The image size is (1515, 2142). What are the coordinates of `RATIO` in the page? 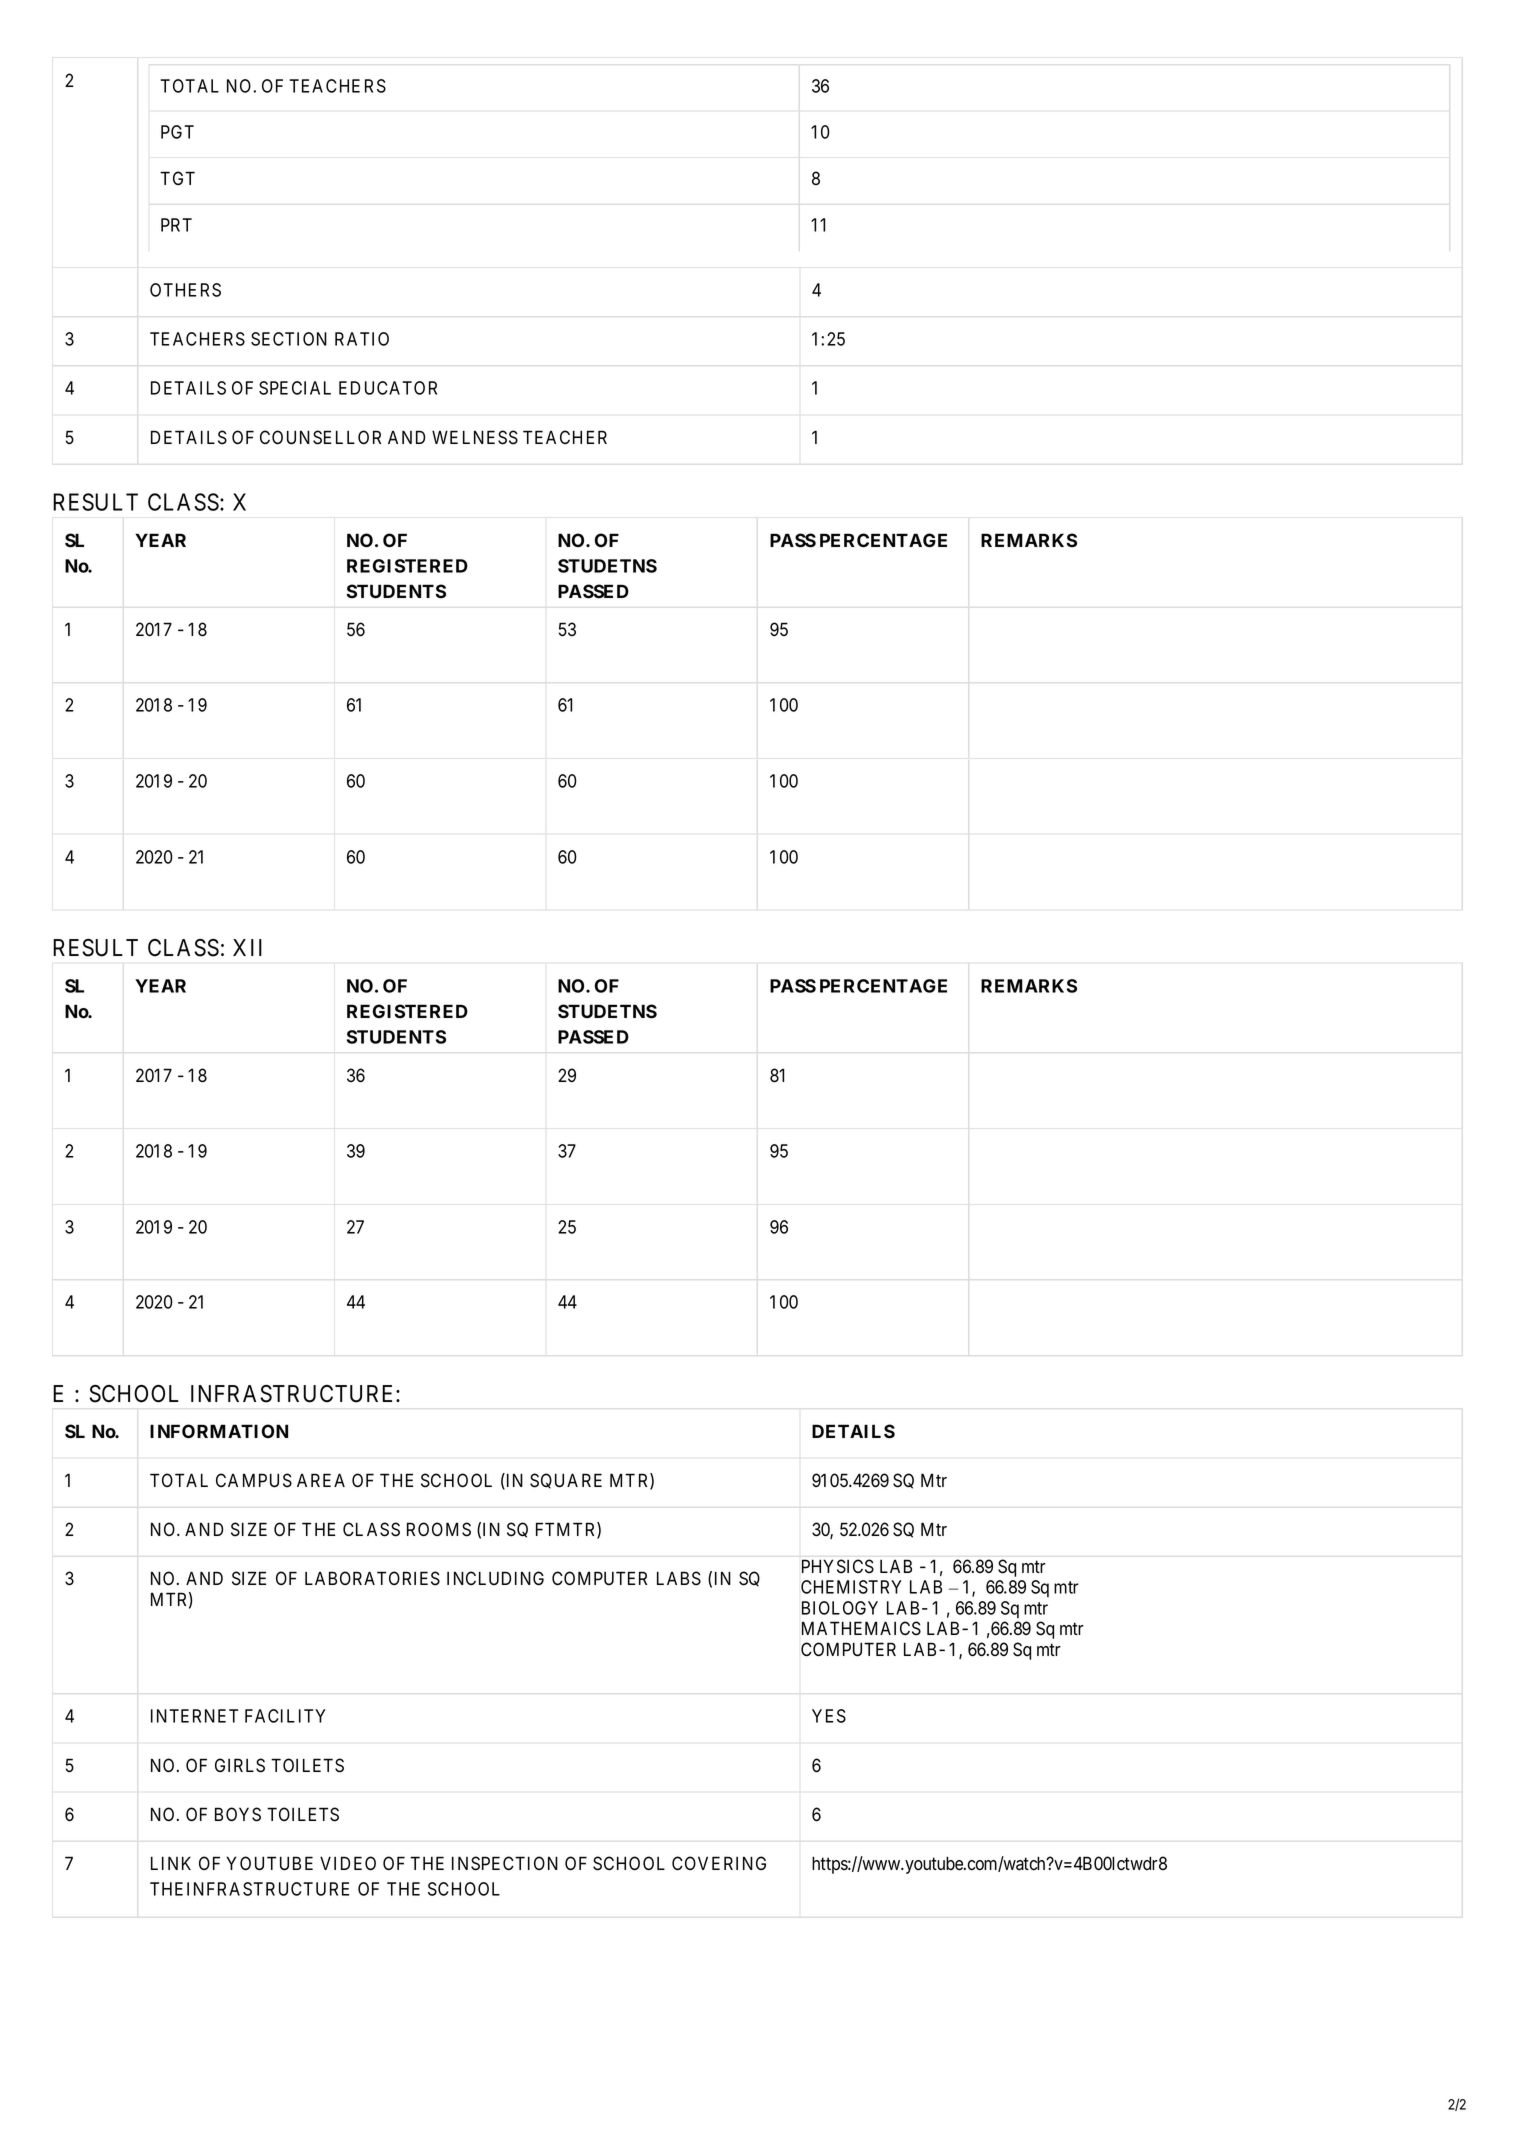 It's located at (362, 339).
